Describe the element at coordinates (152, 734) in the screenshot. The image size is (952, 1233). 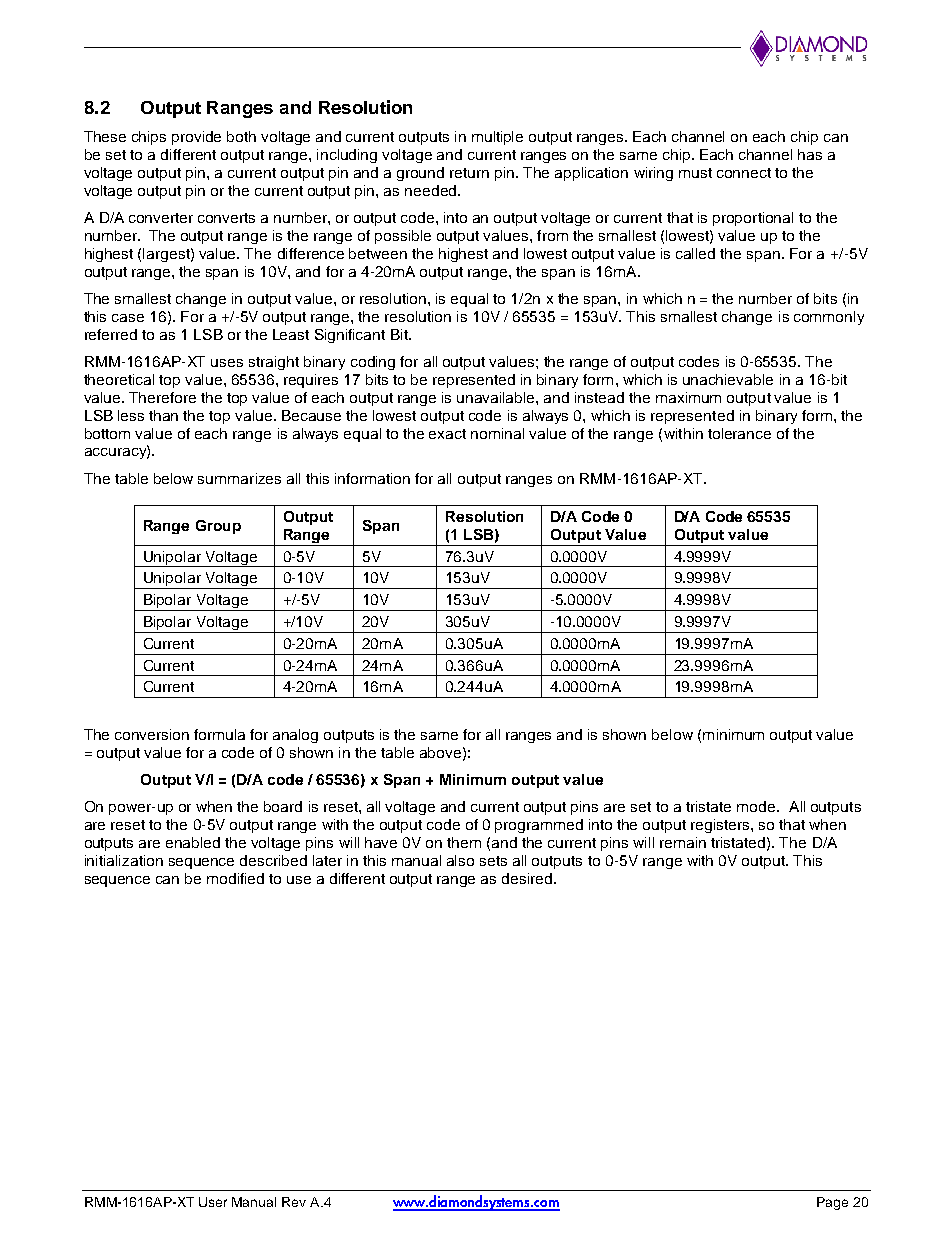
I see `conversion` at that location.
